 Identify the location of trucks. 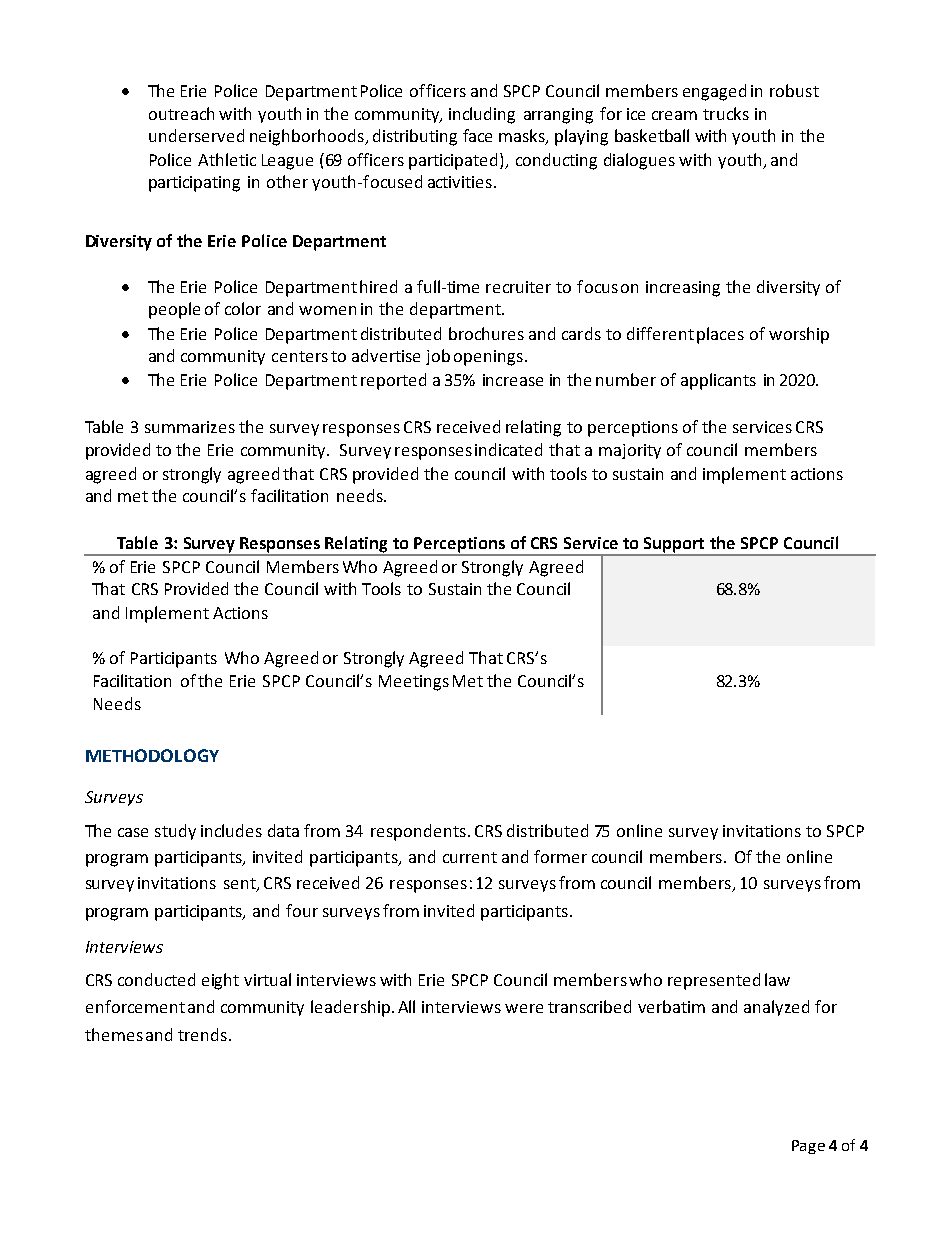
(726, 113).
